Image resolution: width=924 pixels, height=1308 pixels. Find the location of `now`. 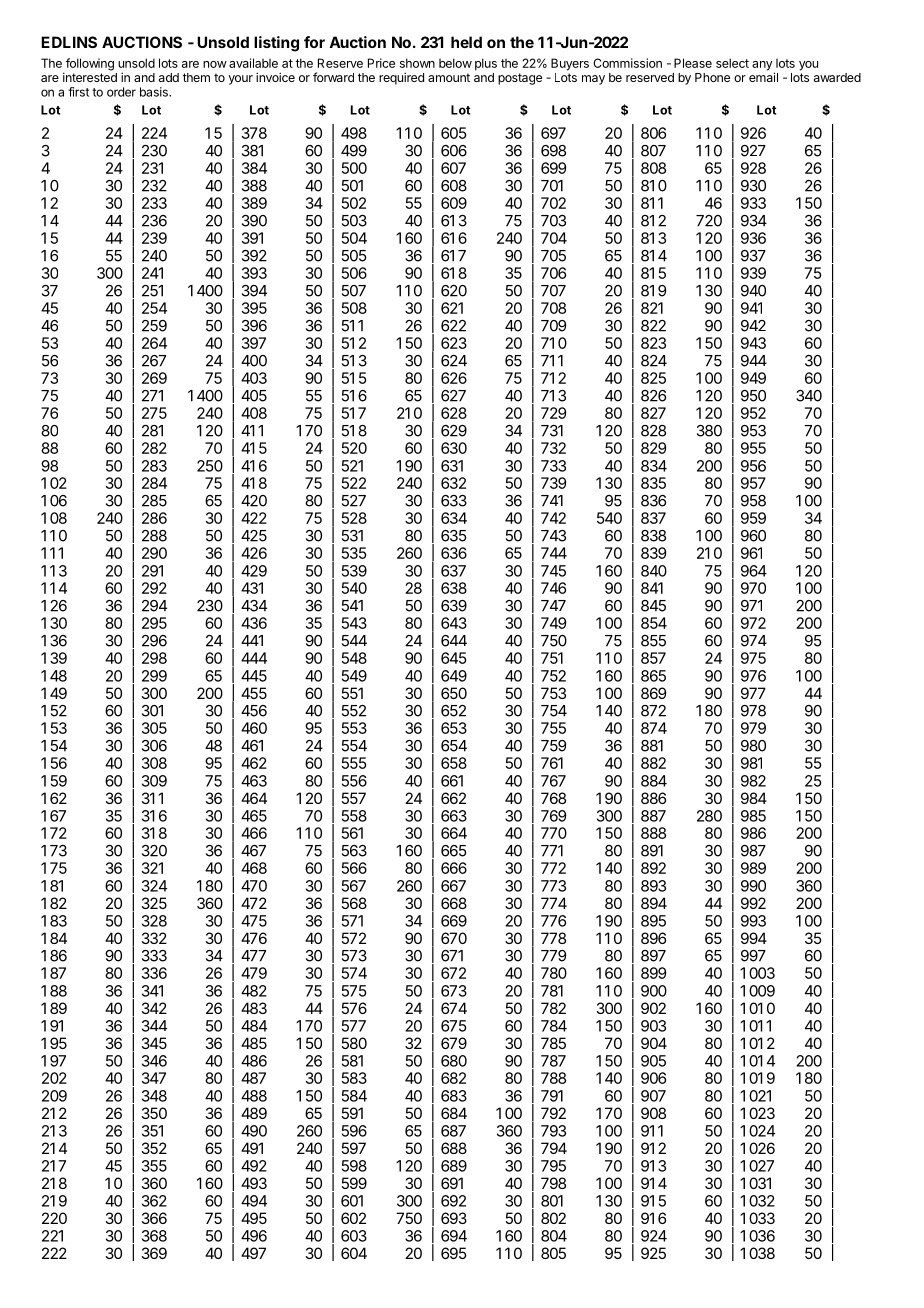

now is located at coordinates (215, 64).
